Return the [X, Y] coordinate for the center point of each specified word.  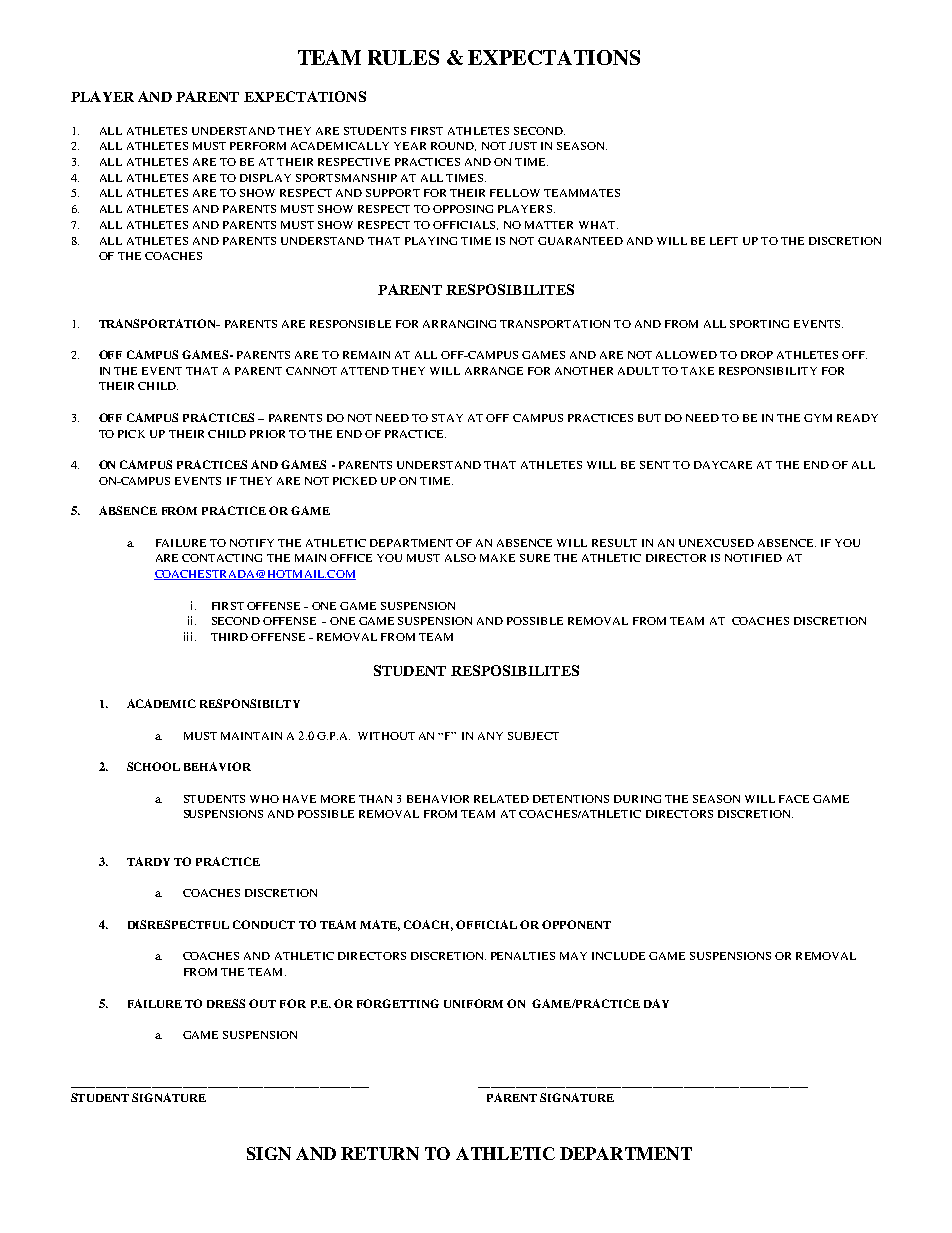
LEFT [724, 241]
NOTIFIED [753, 558]
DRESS [226, 1003]
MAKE [497, 558]
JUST [523, 146]
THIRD [229, 637]
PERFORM [258, 146]
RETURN [380, 1153]
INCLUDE [618, 956]
